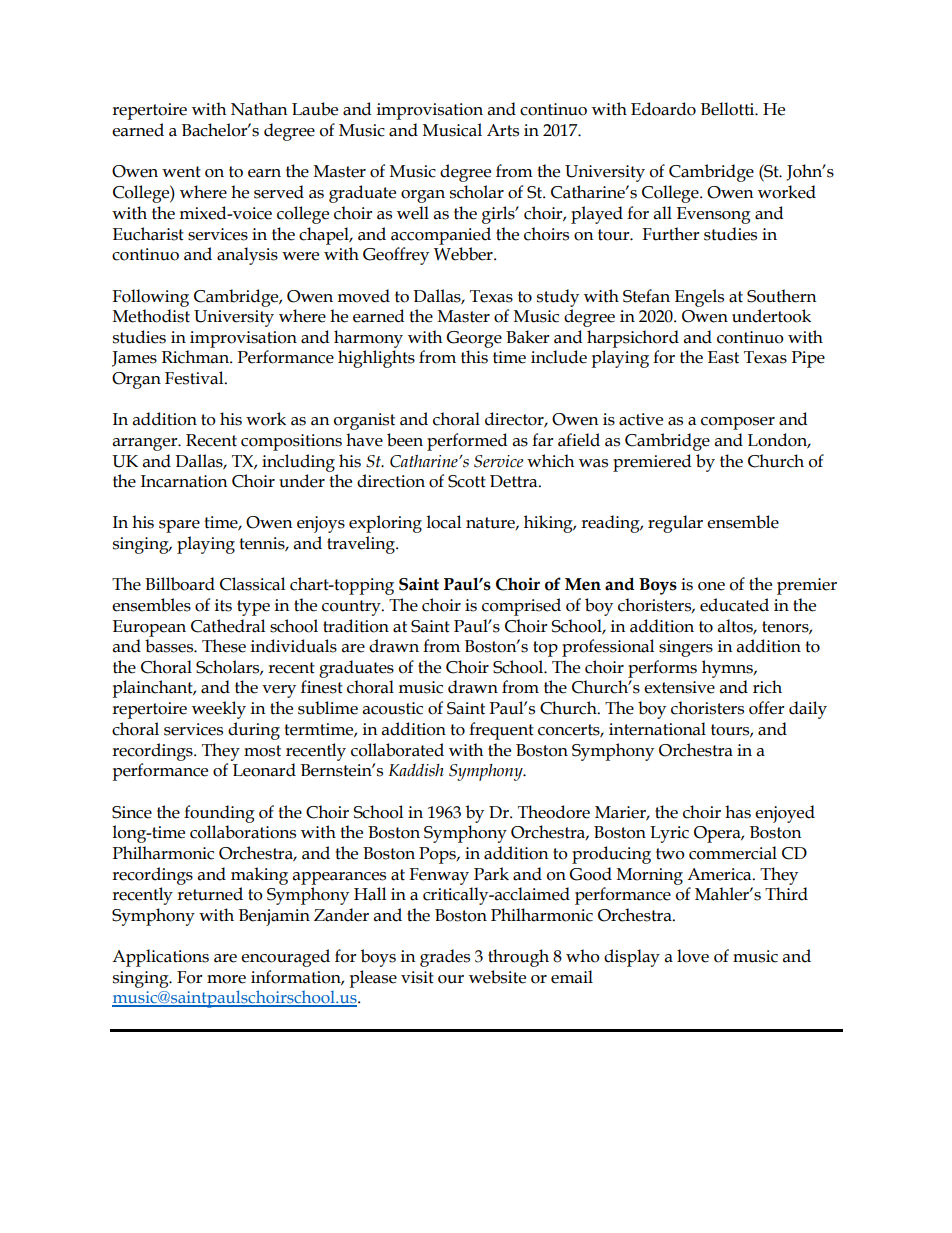 The width and height of the screenshot is (952, 1233). I want to click on Nathan, so click(259, 109).
